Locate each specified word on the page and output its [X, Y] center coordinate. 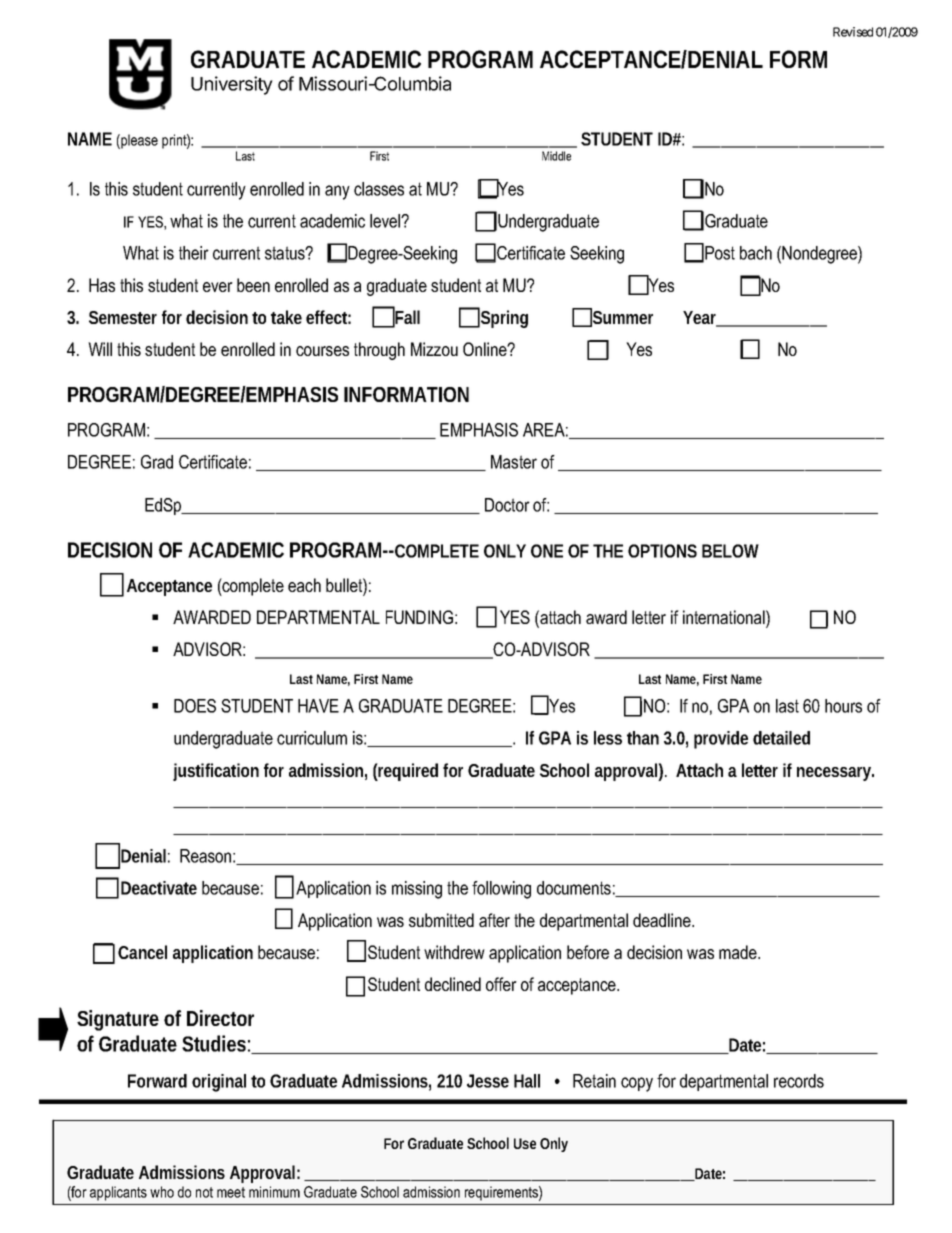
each [304, 585]
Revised [853, 32]
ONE [547, 551]
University [232, 85]
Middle [556, 156]
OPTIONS [662, 551]
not [204, 1192]
